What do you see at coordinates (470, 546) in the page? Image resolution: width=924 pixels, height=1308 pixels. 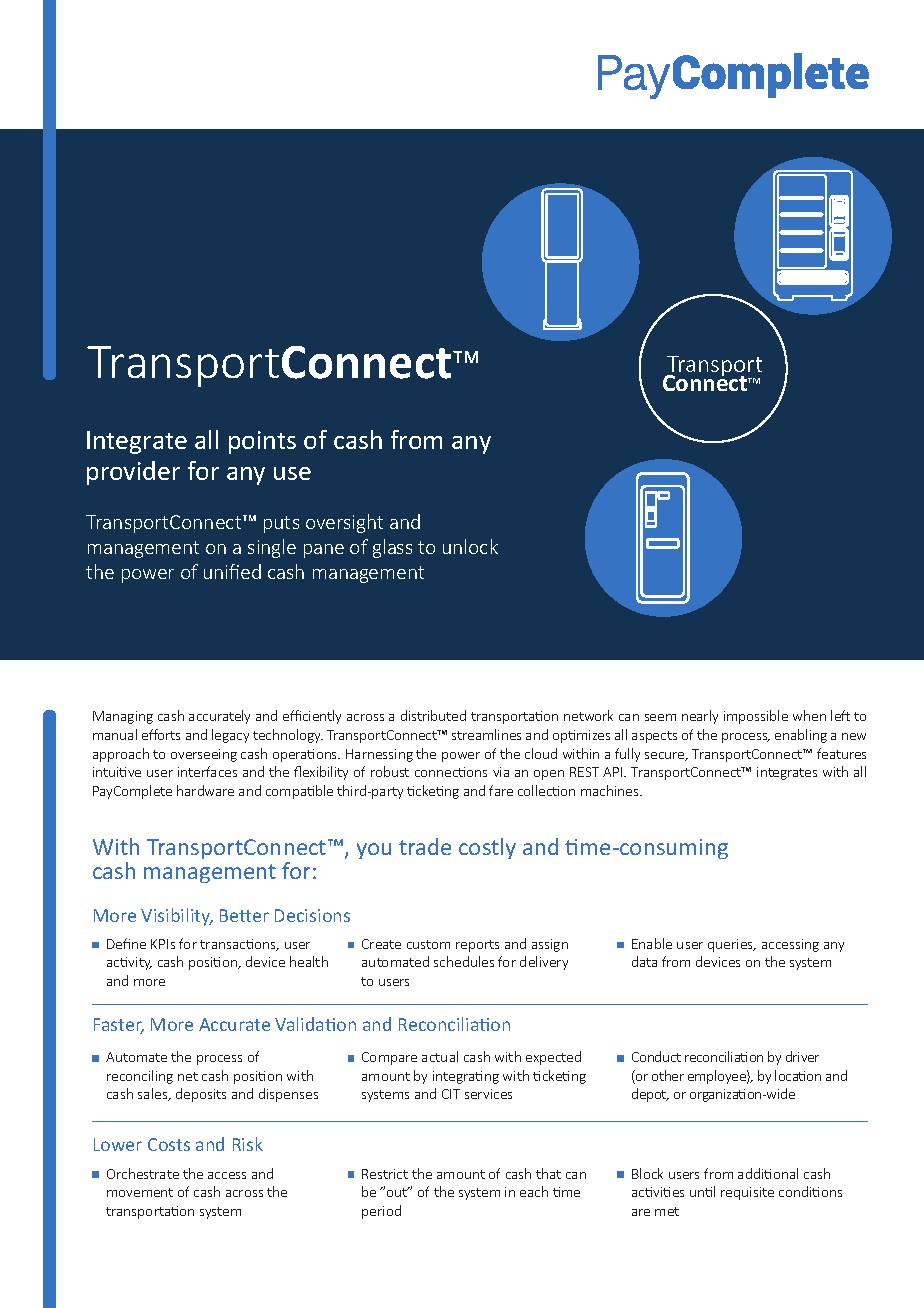 I see `unlock` at bounding box center [470, 546].
